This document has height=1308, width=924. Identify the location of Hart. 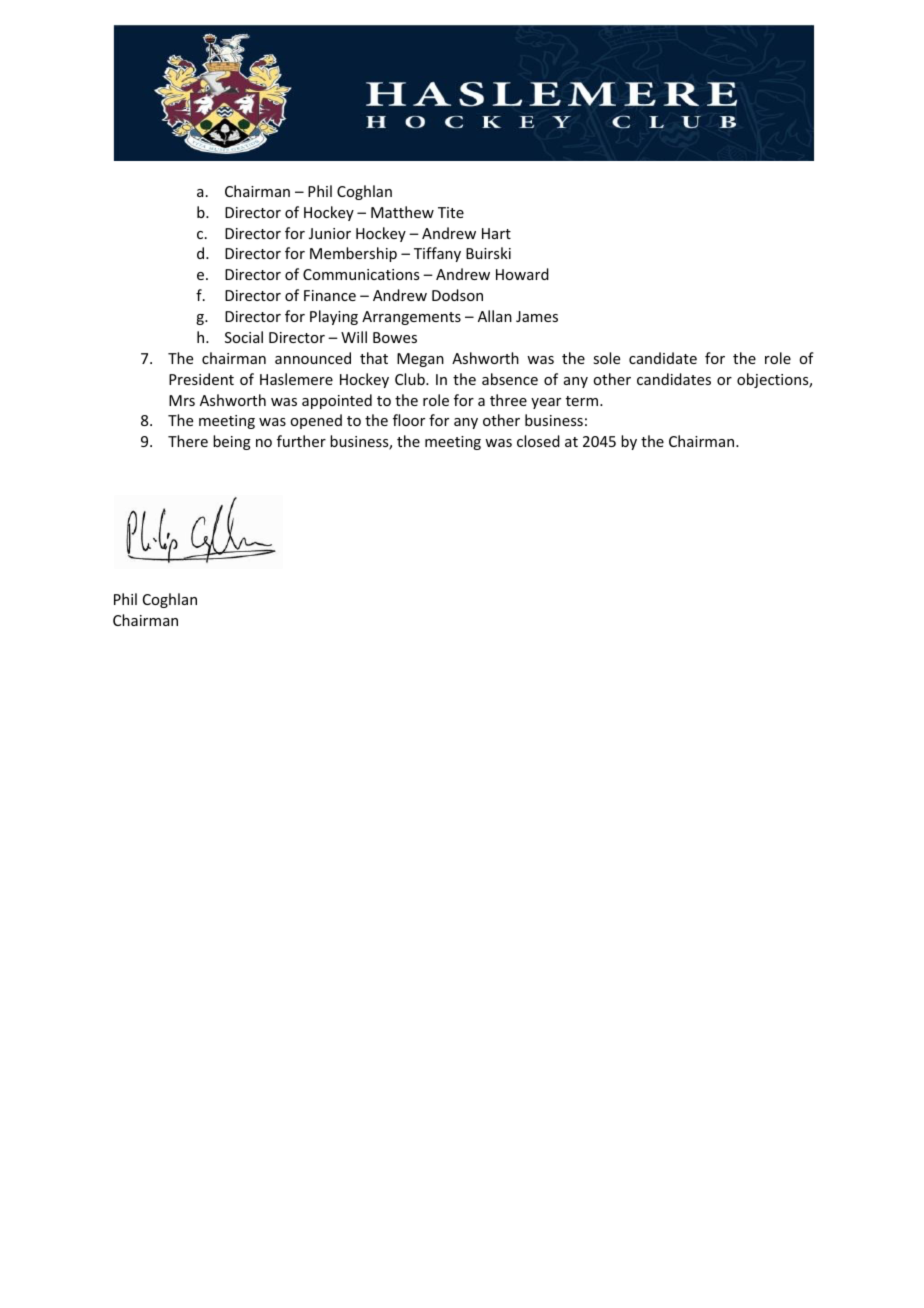
(496, 233).
